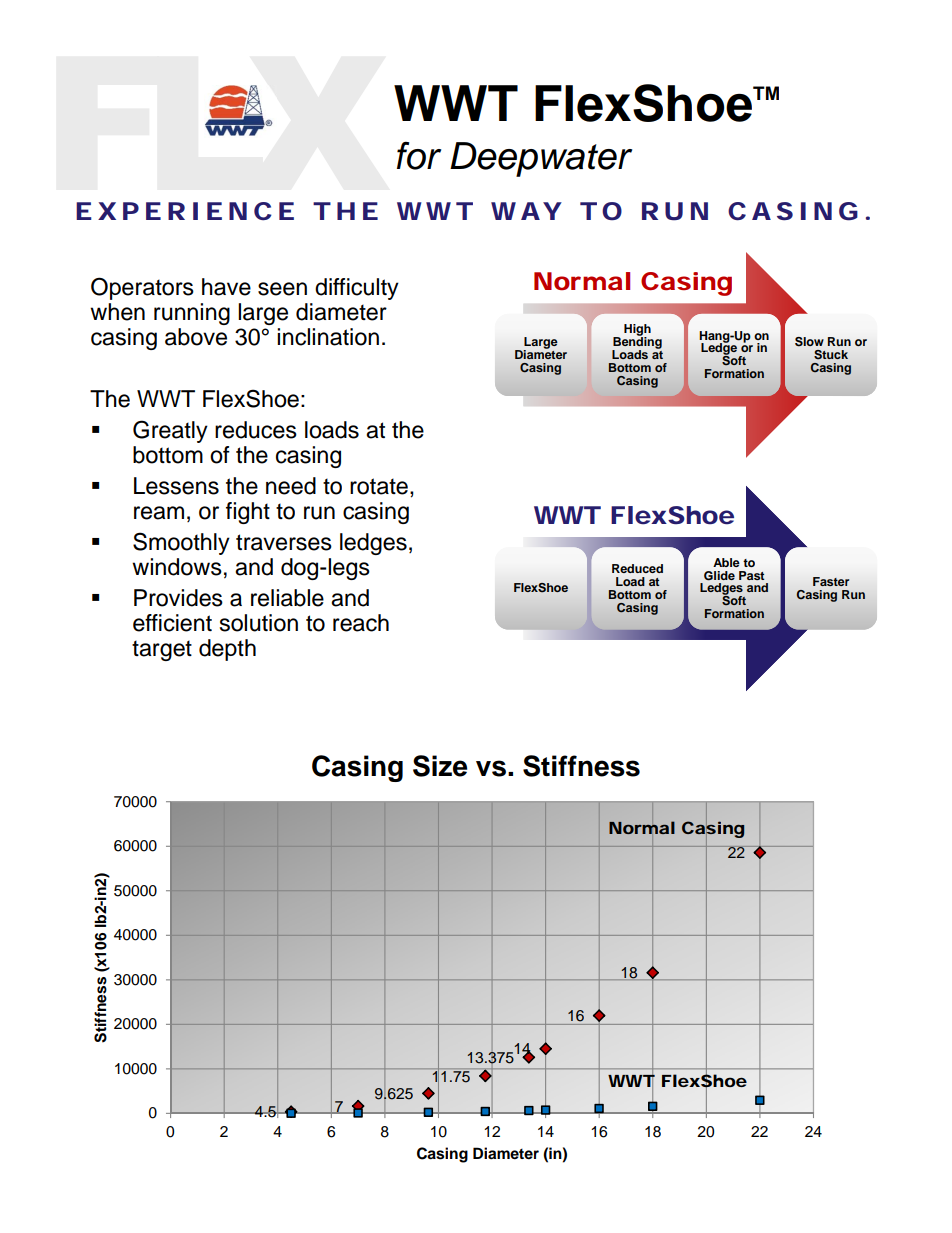  What do you see at coordinates (637, 331) in the screenshot?
I see `High` at bounding box center [637, 331].
